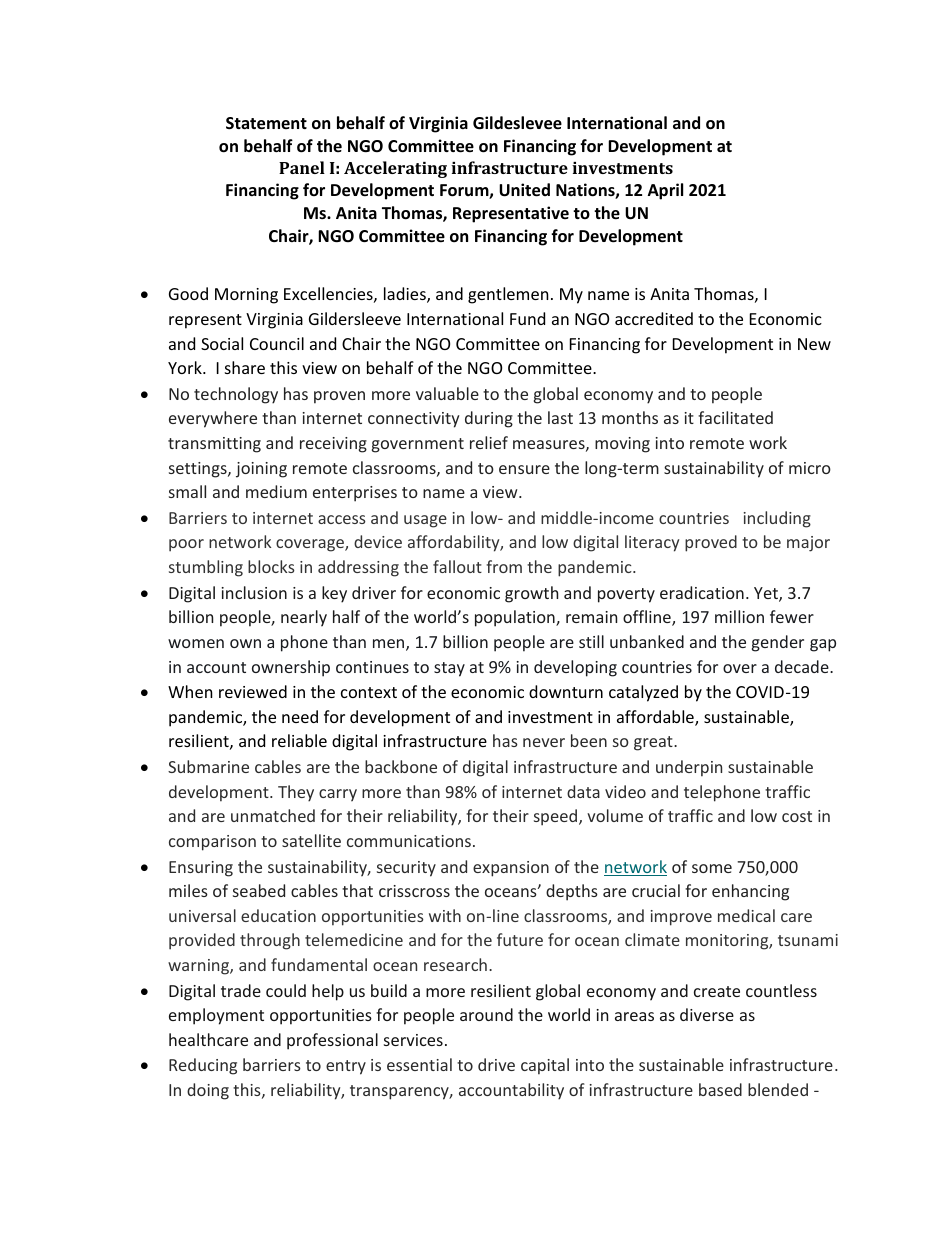 This screenshot has height=1233, width=952. What do you see at coordinates (524, 190) in the screenshot?
I see `United` at bounding box center [524, 190].
